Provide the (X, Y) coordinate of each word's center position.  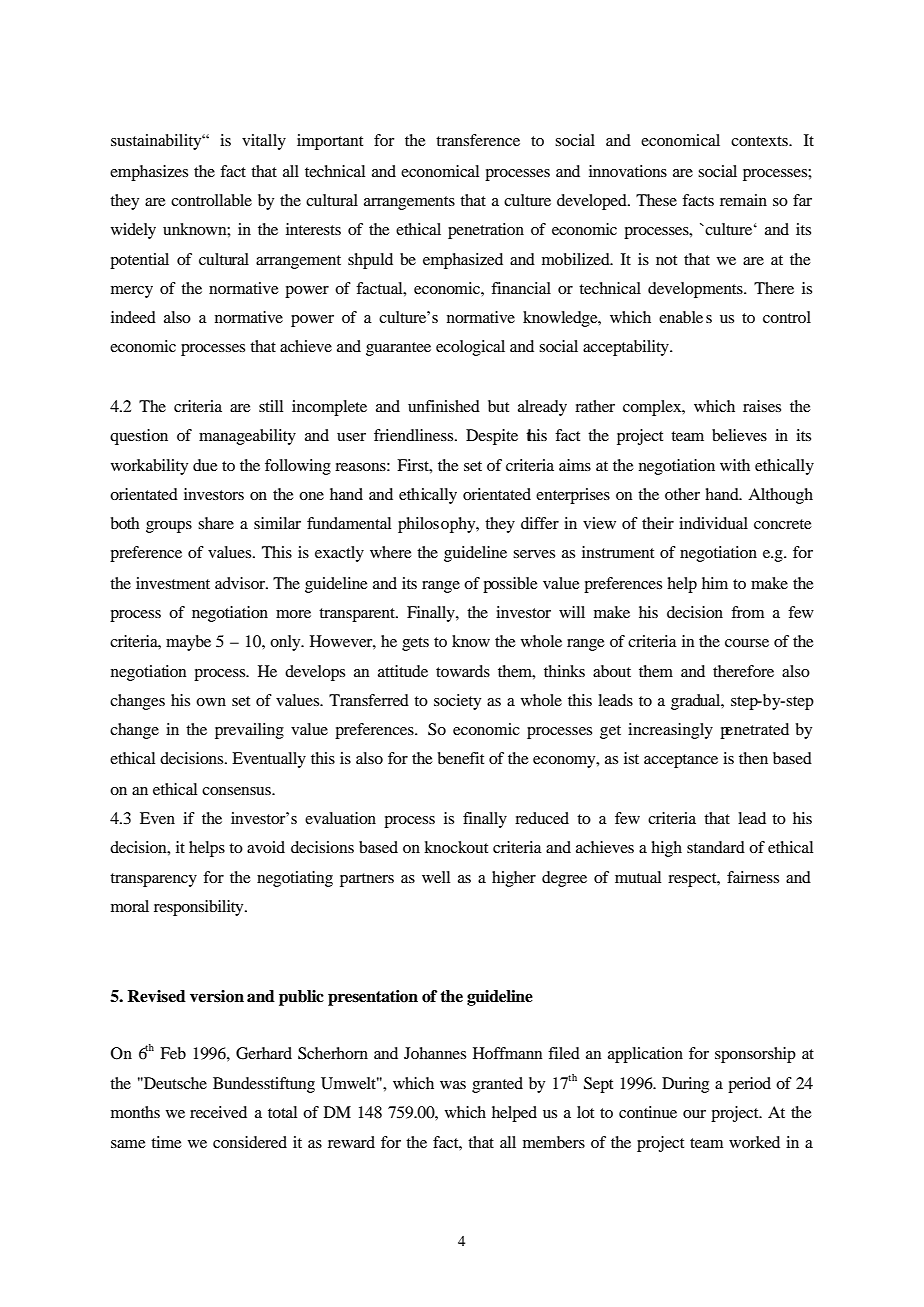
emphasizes (149, 173)
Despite (492, 437)
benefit (461, 758)
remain (743, 200)
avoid (266, 847)
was (453, 1085)
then (753, 758)
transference (478, 140)
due (205, 465)
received (218, 1112)
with (735, 465)
